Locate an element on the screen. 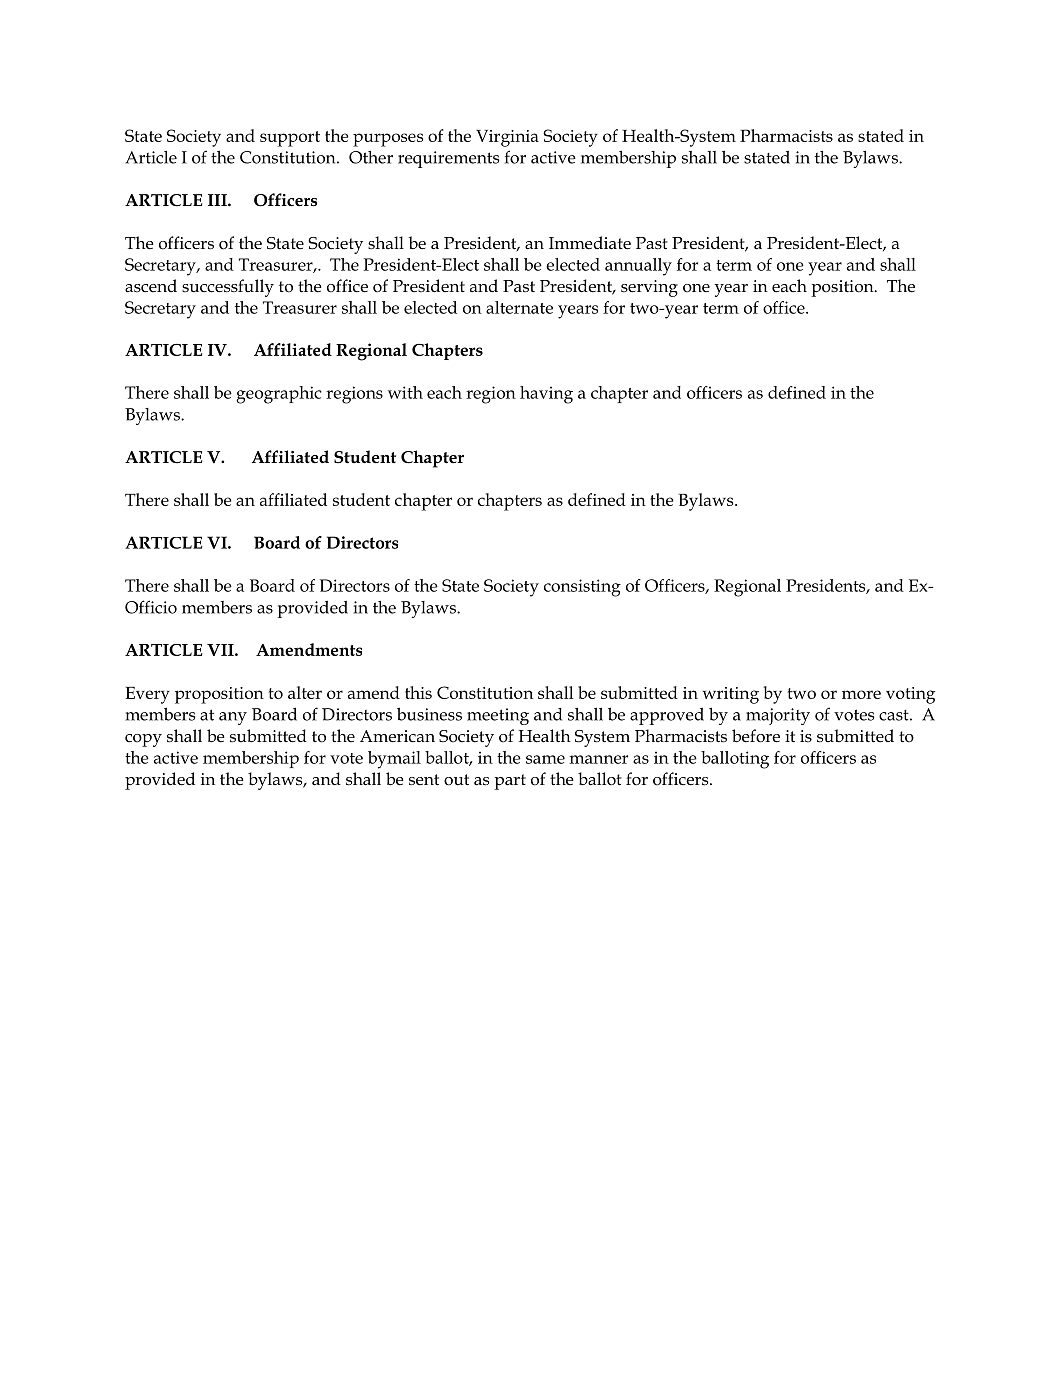 The image size is (1062, 1375). Immediate is located at coordinates (590, 243).
